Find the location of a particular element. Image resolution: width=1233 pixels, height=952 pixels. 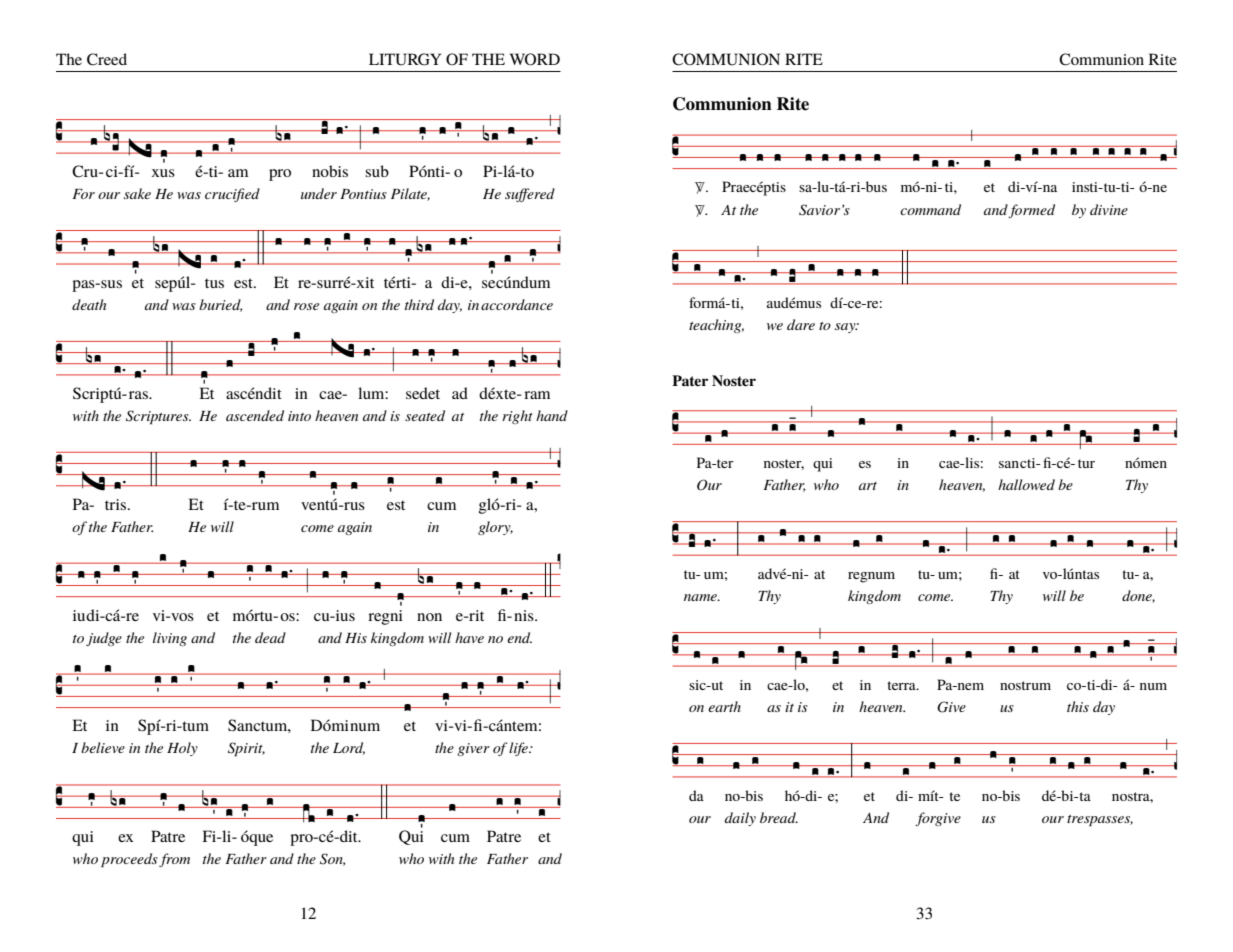

from is located at coordinates (174, 860).
